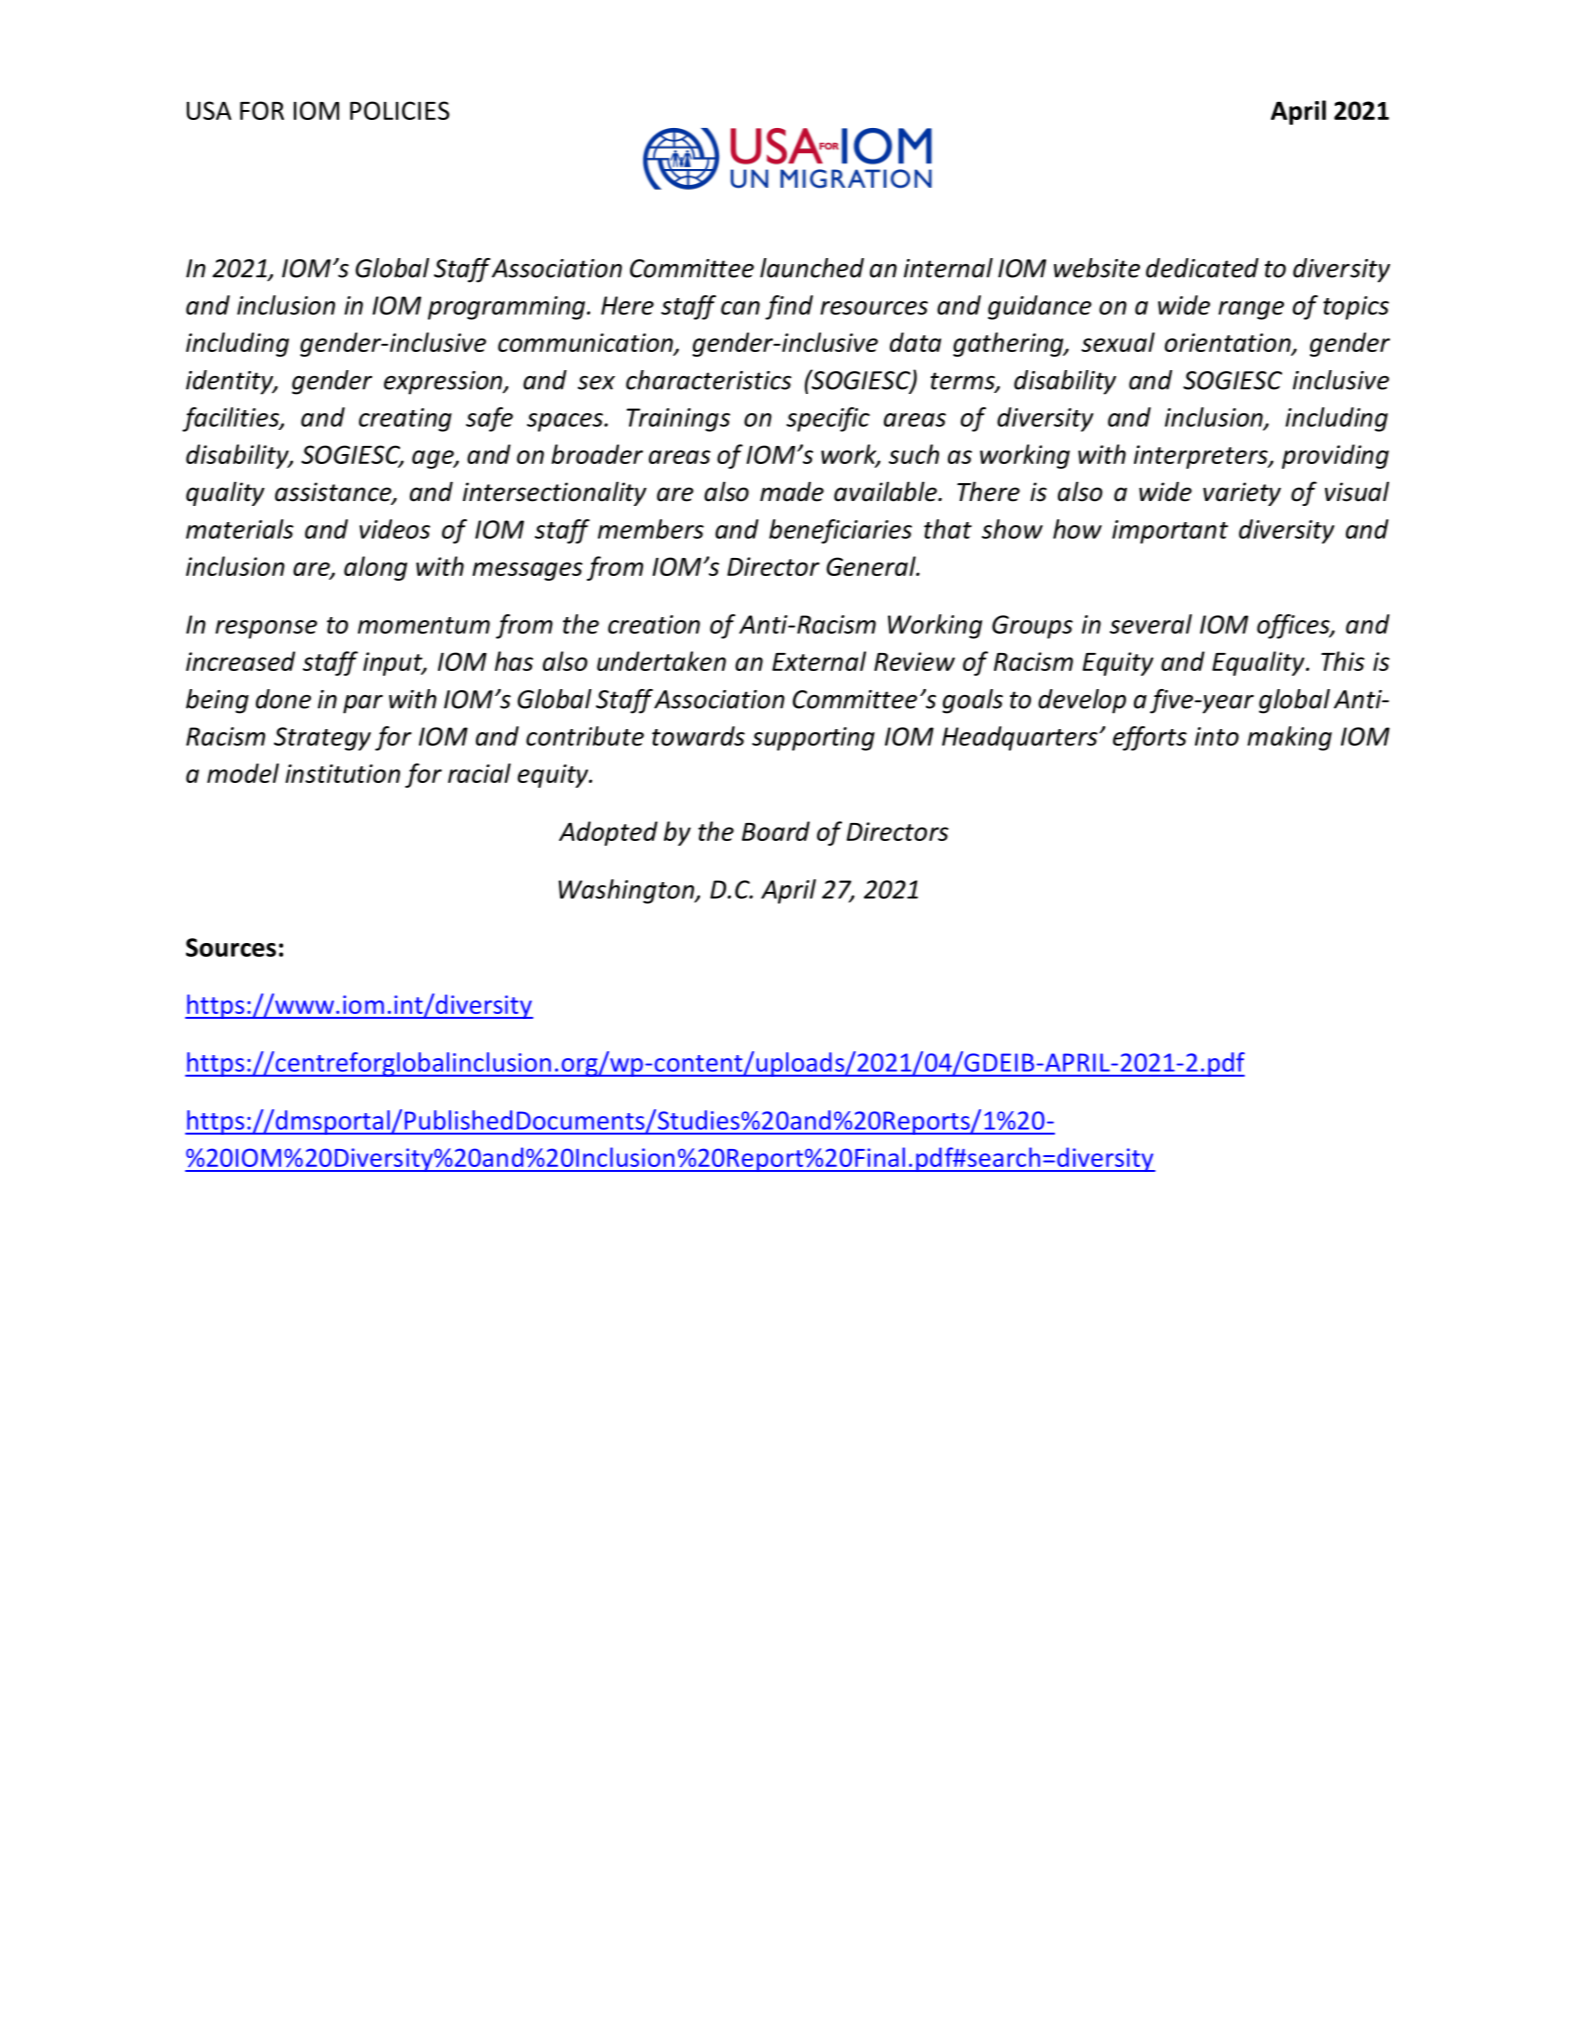  What do you see at coordinates (1202, 268) in the image?
I see `dedicated` at bounding box center [1202, 268].
